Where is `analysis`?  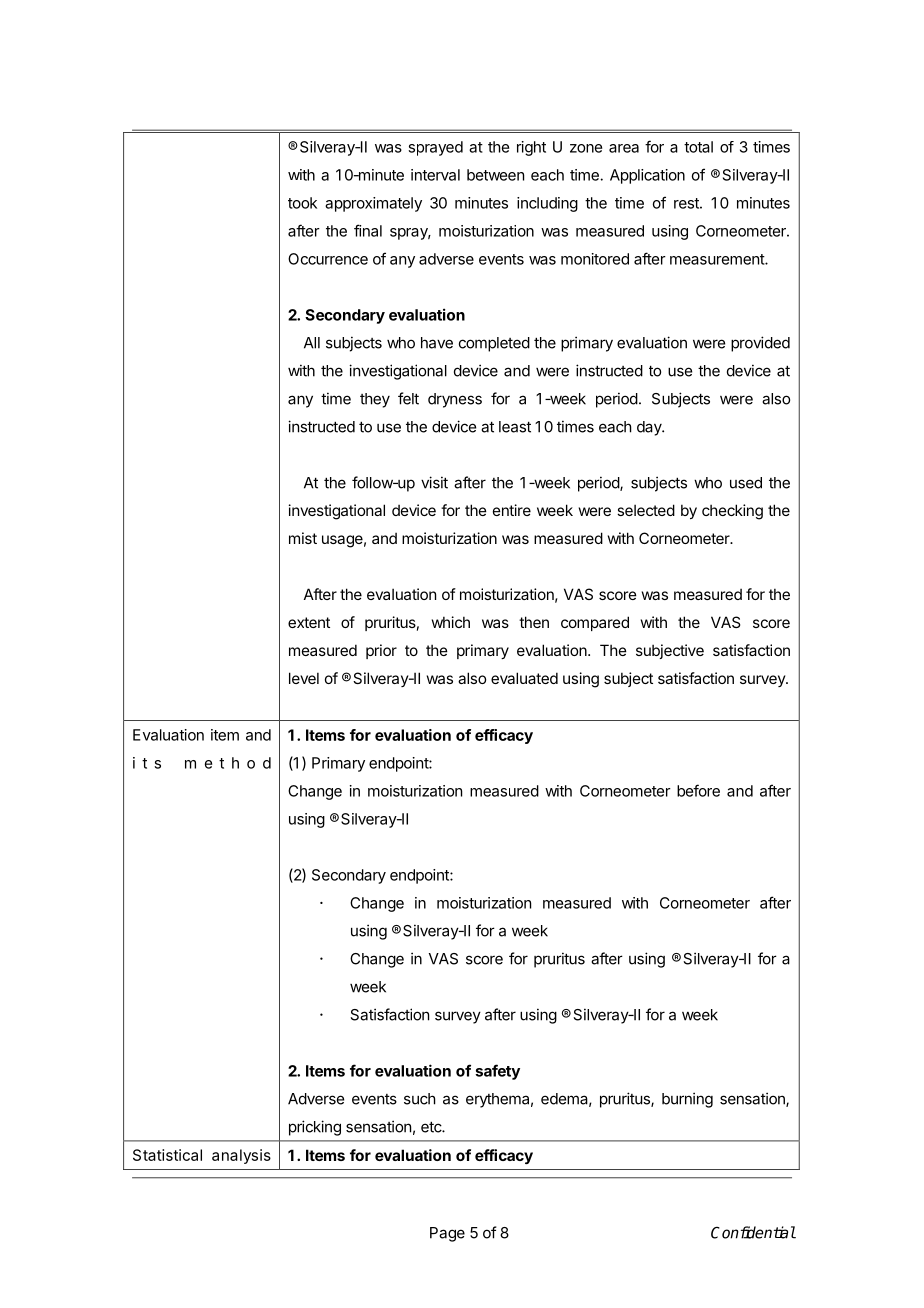
analysis is located at coordinates (241, 1156).
